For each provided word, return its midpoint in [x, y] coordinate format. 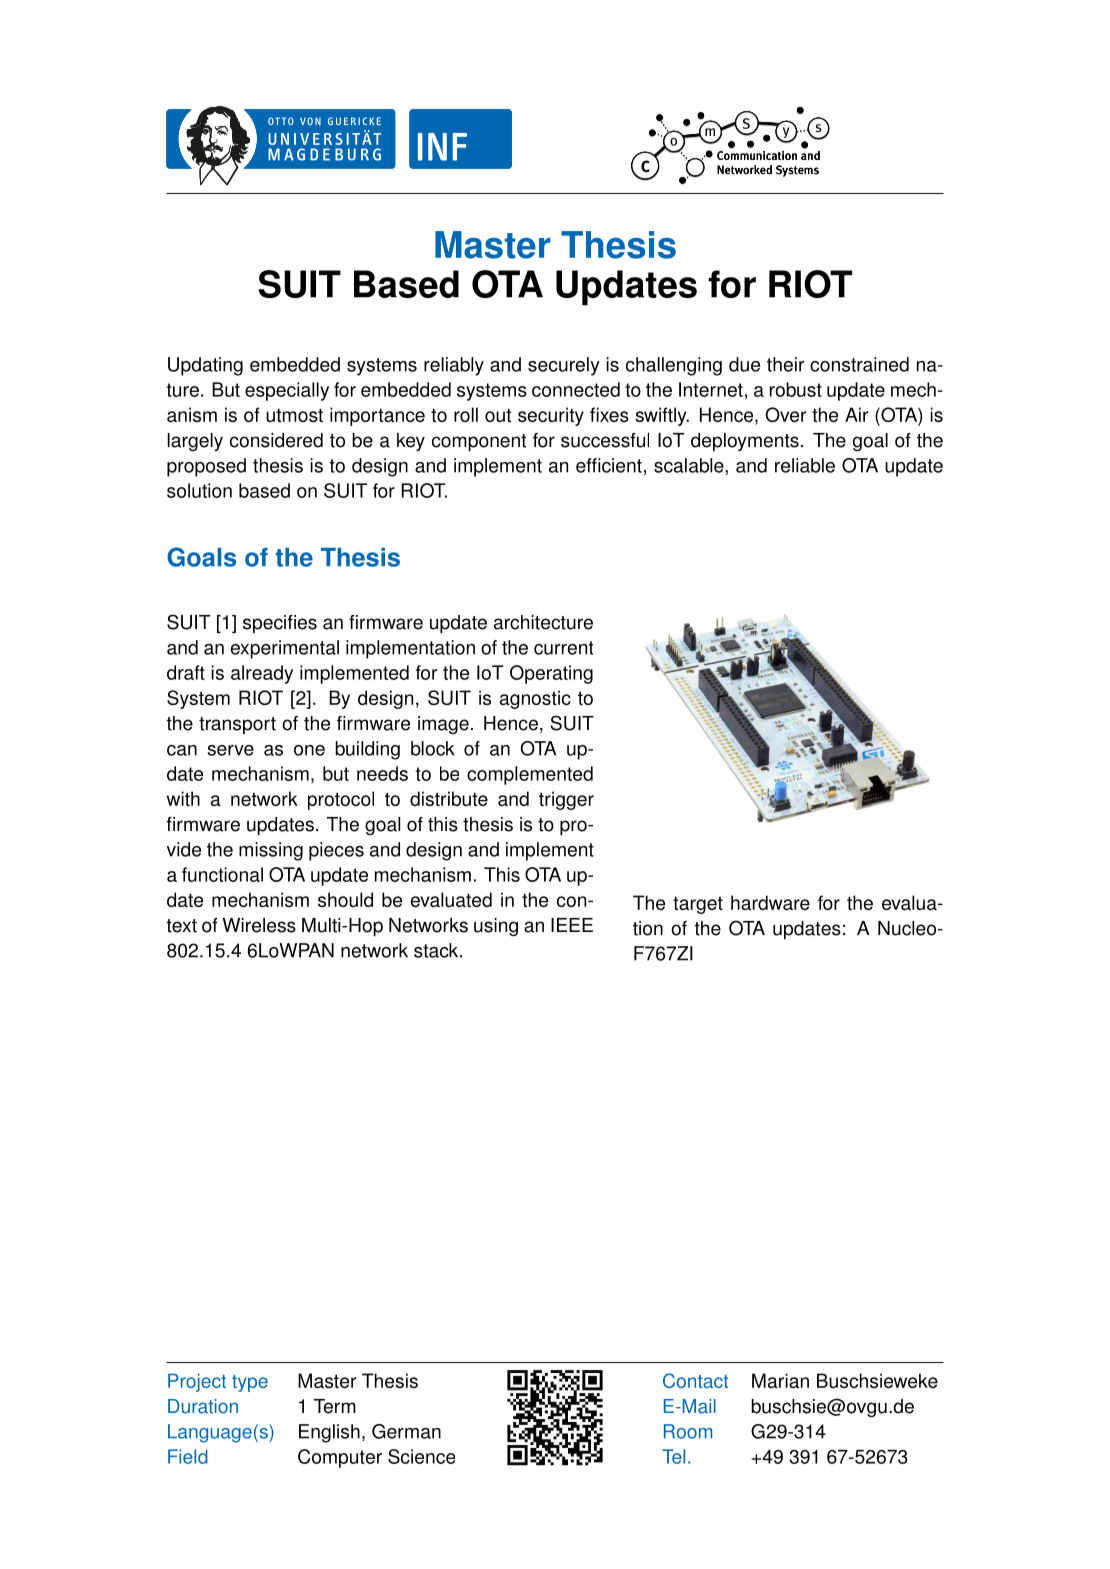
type [250, 1383]
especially [287, 391]
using [496, 927]
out [498, 415]
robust [796, 389]
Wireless [259, 925]
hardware [770, 902]
